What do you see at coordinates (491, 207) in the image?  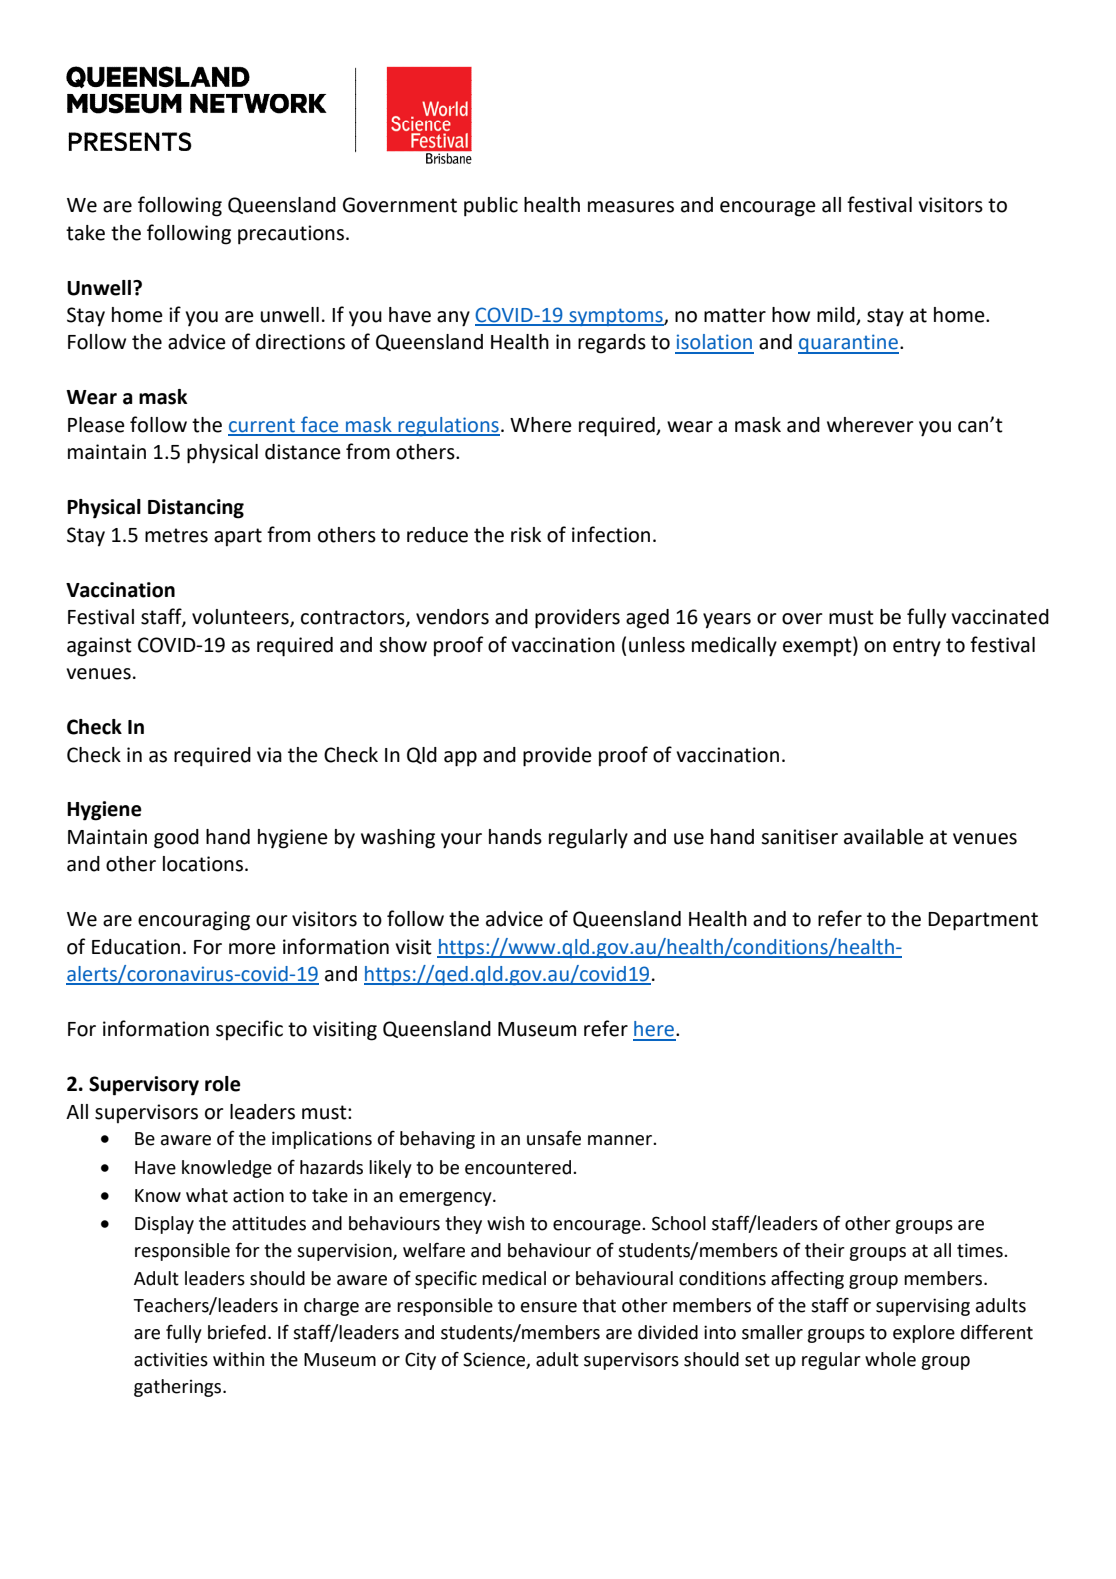 I see `public` at bounding box center [491, 207].
